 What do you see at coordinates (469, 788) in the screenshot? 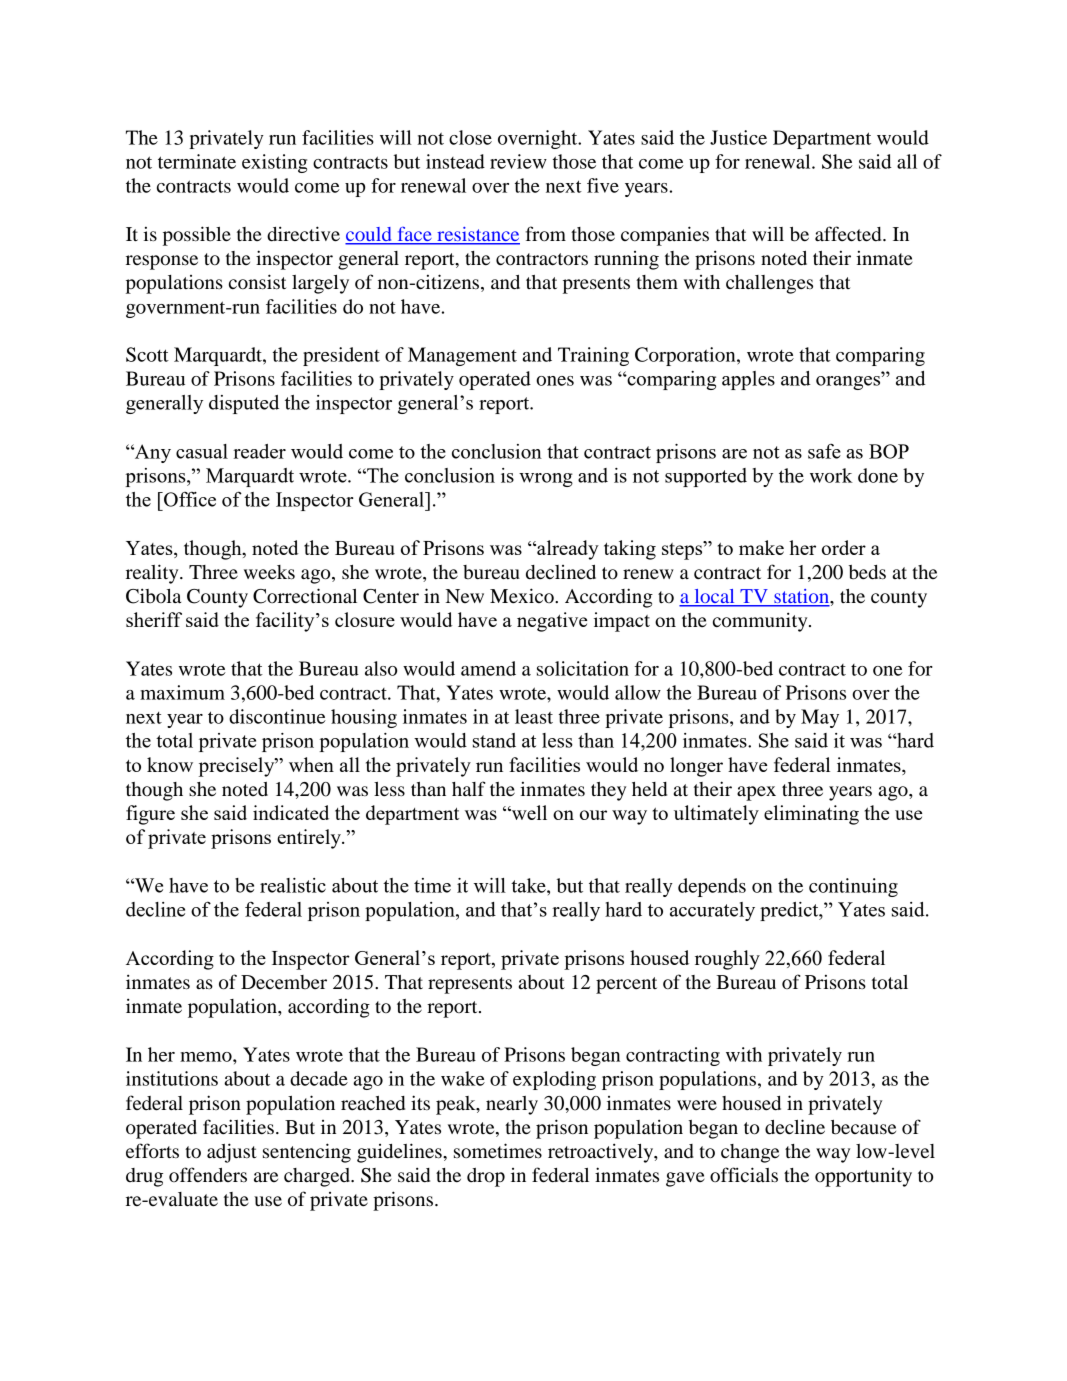
I see `half` at bounding box center [469, 788].
